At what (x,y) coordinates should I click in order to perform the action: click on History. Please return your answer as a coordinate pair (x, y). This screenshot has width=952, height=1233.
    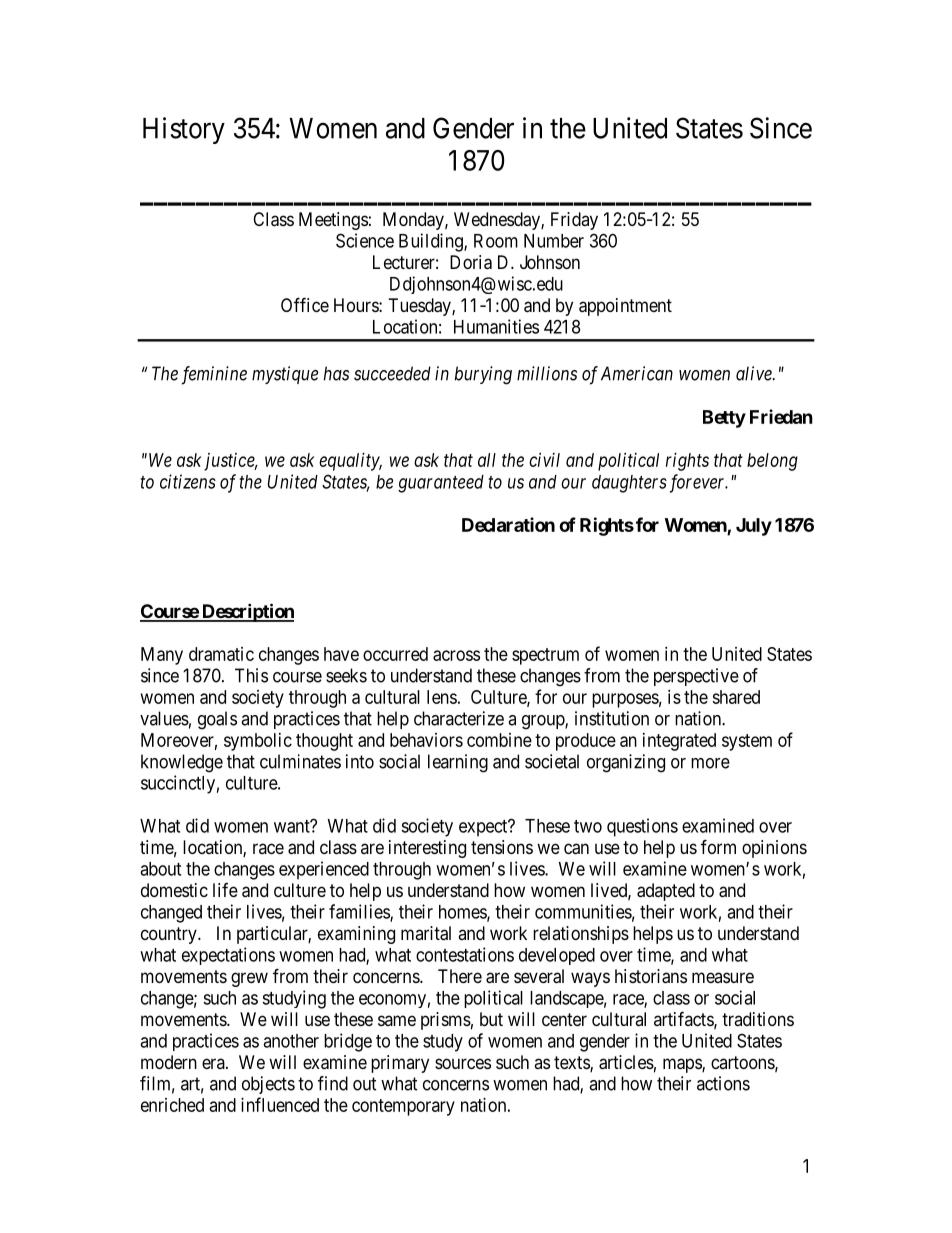
    Looking at the image, I should click on (184, 130).
